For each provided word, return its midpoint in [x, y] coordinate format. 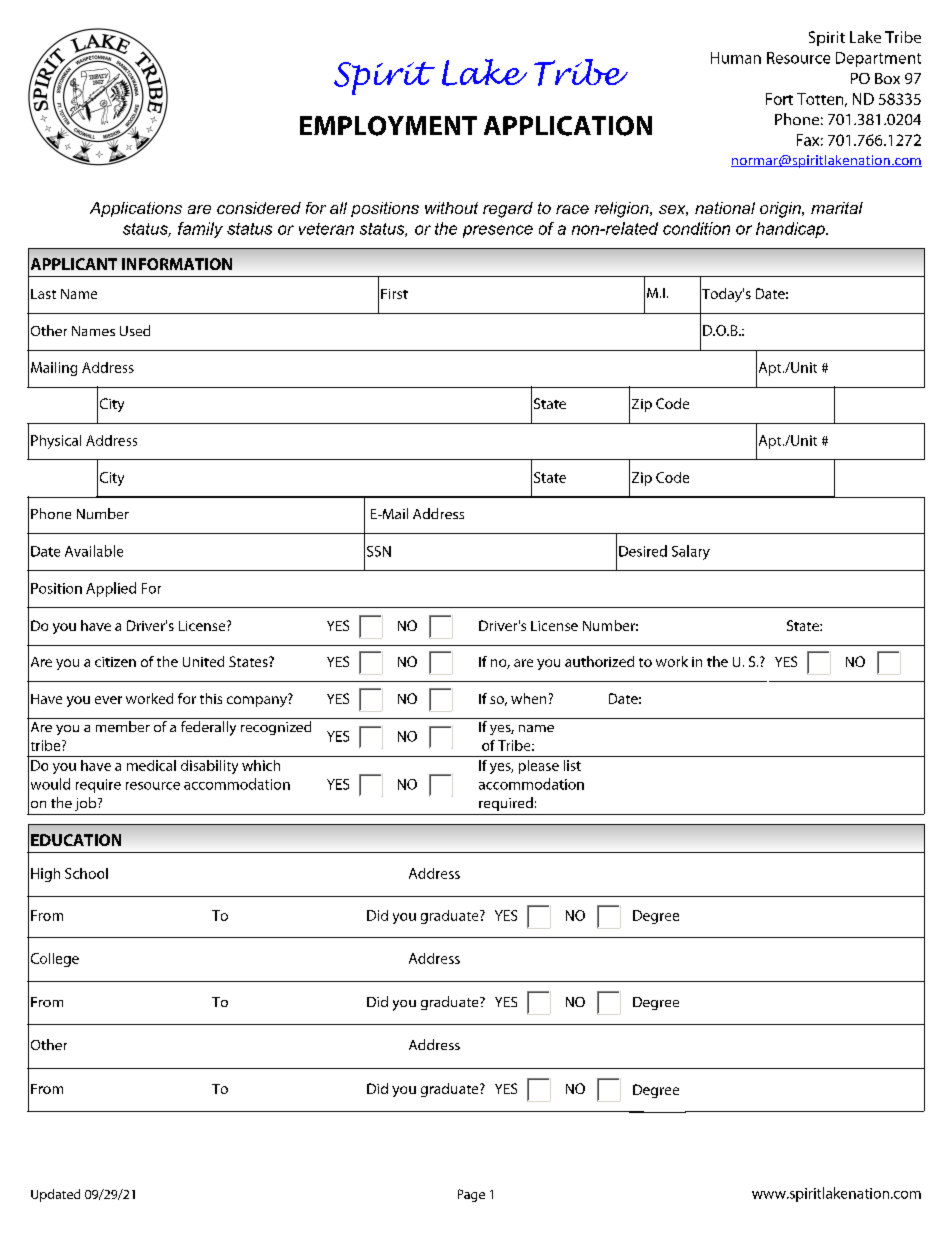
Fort [779, 99]
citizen [115, 662]
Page [471, 1195]
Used [135, 330]
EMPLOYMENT [388, 126]
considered [259, 208]
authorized [599, 661]
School [86, 873]
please [539, 767]
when [528, 698]
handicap [791, 230]
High [45, 875]
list [572, 765]
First [394, 294]
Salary [691, 552]
